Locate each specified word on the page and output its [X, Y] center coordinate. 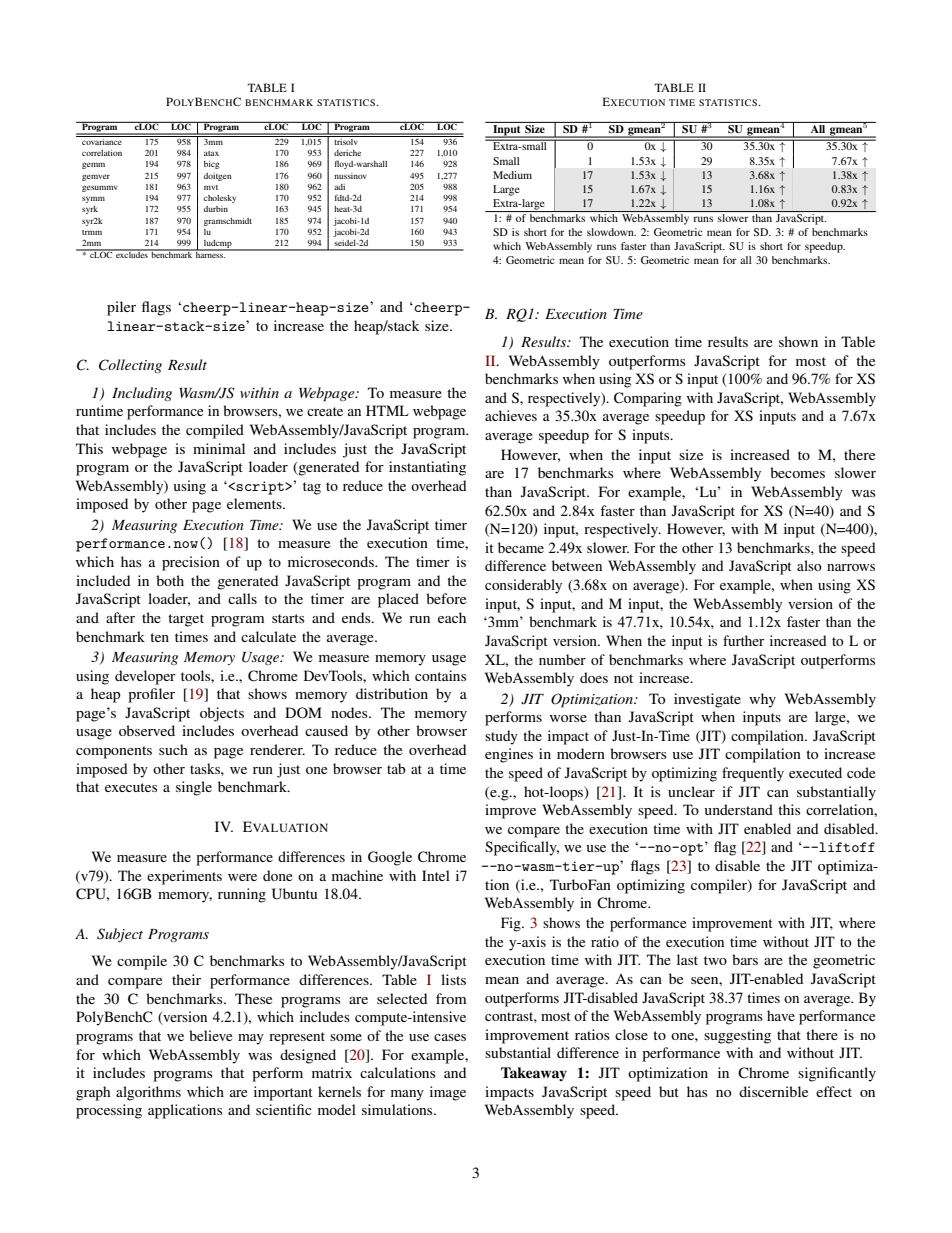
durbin [216, 209]
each [452, 617]
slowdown [611, 232]
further [743, 640]
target [186, 620]
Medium [512, 175]
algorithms [148, 1093]
